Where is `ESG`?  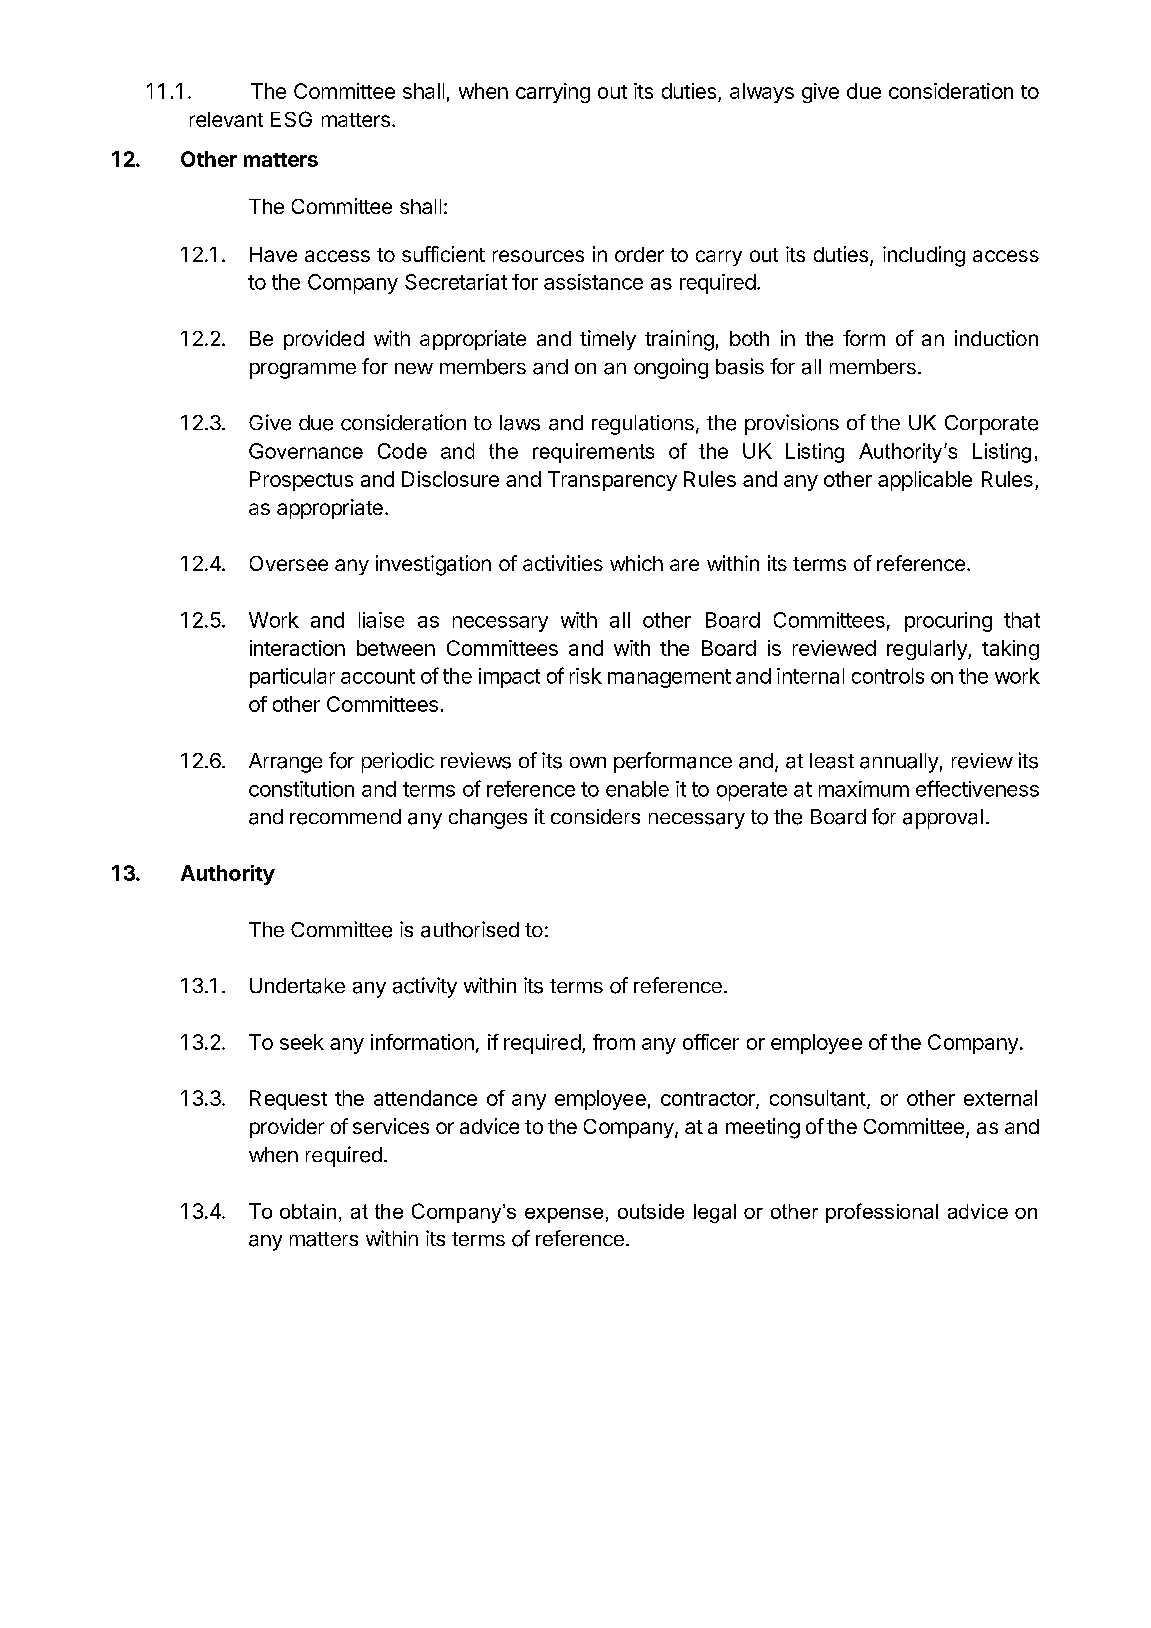
ESG is located at coordinates (291, 119).
